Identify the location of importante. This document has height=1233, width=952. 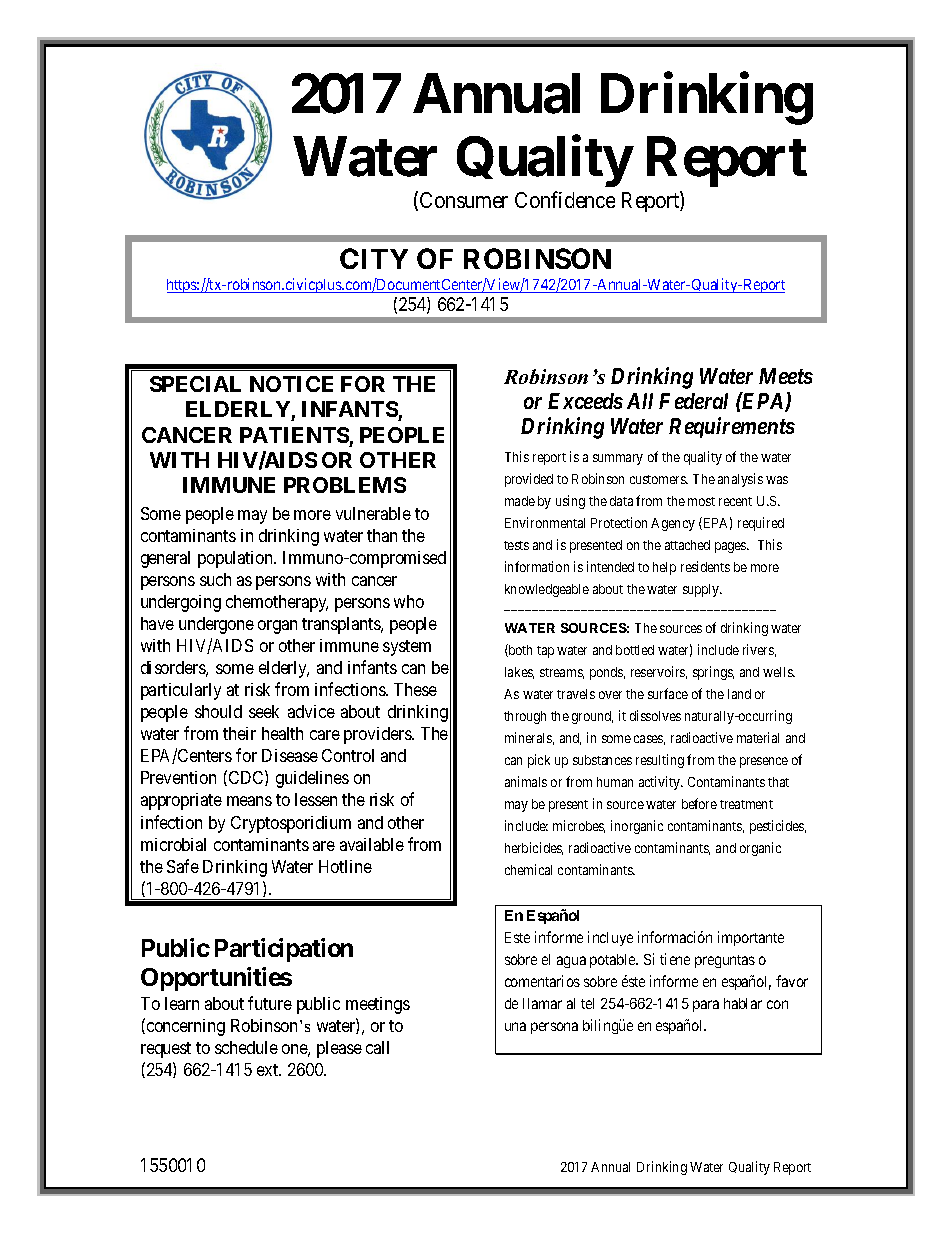
(751, 938).
